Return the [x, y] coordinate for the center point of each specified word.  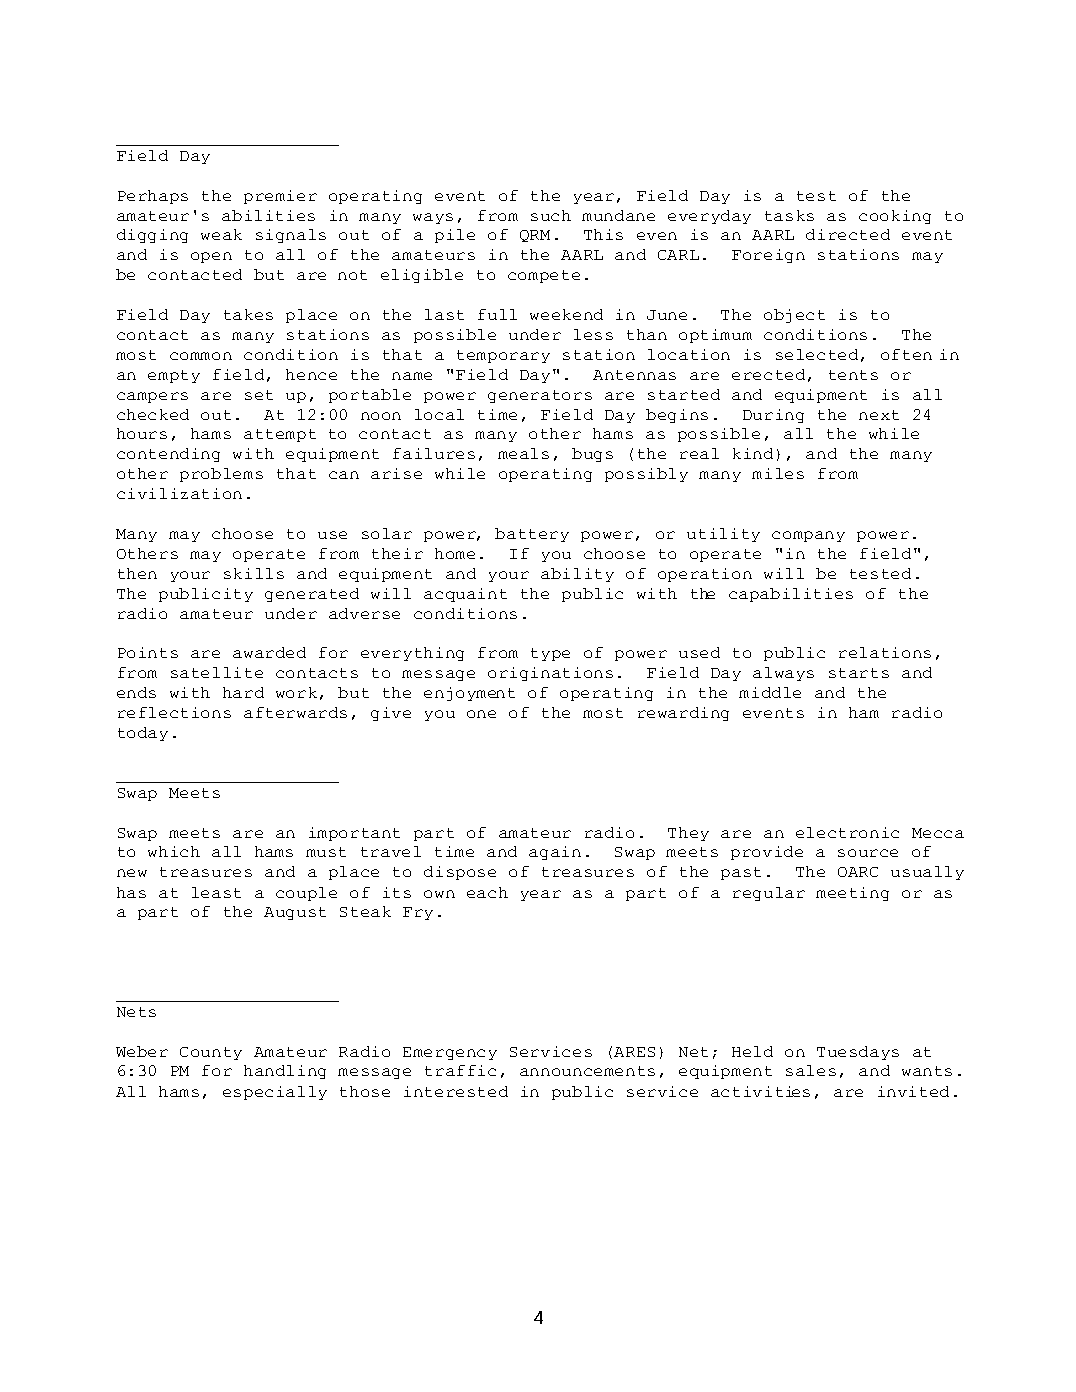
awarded [269, 652]
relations [885, 652]
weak [221, 234]
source [868, 853]
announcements [587, 1071]
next [879, 415]
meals [523, 453]
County [211, 1053]
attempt [280, 435]
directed [848, 234]
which [174, 851]
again [555, 853]
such [551, 215]
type [550, 654]
